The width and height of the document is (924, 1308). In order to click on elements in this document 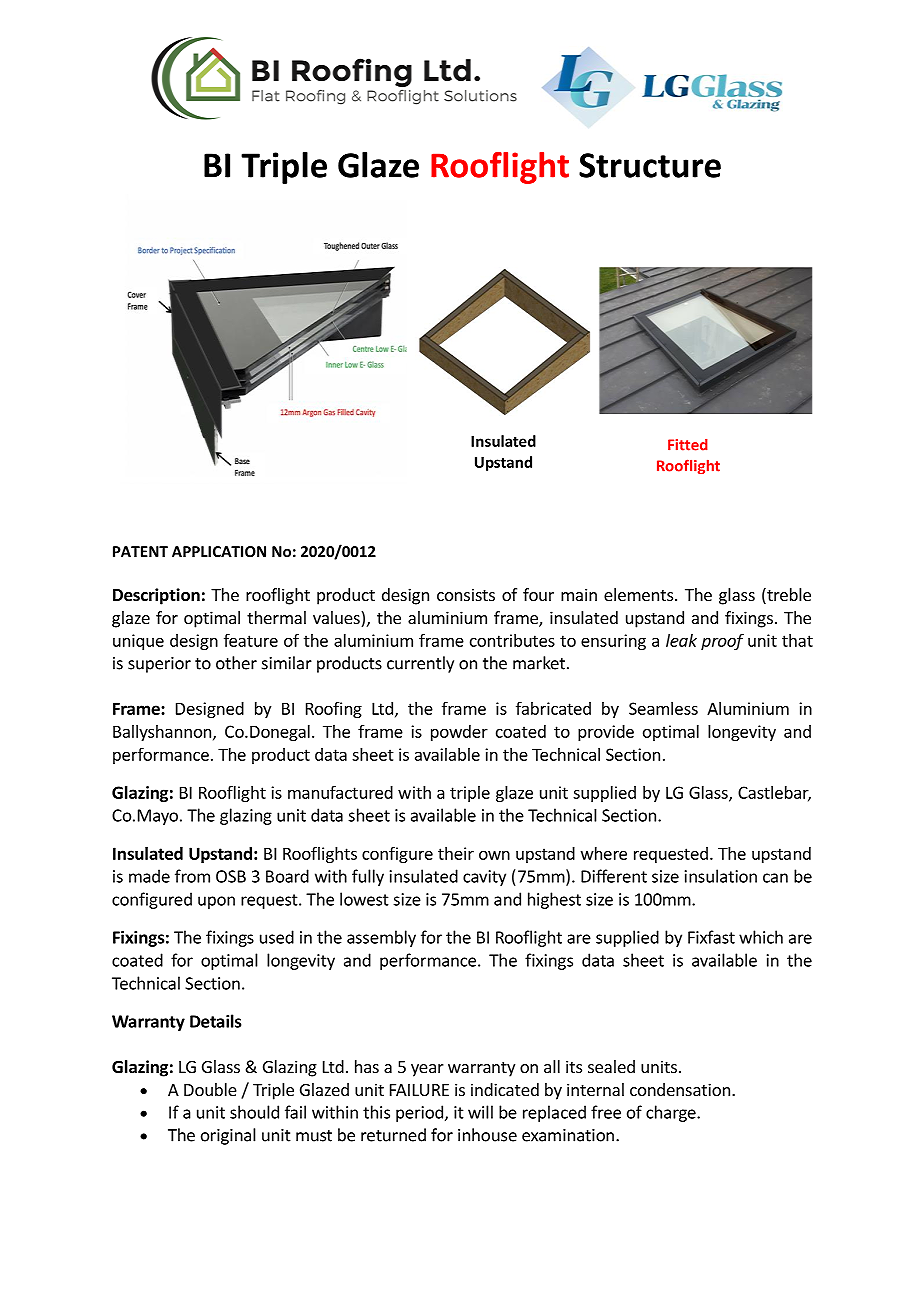, I will do `click(640, 594)`.
